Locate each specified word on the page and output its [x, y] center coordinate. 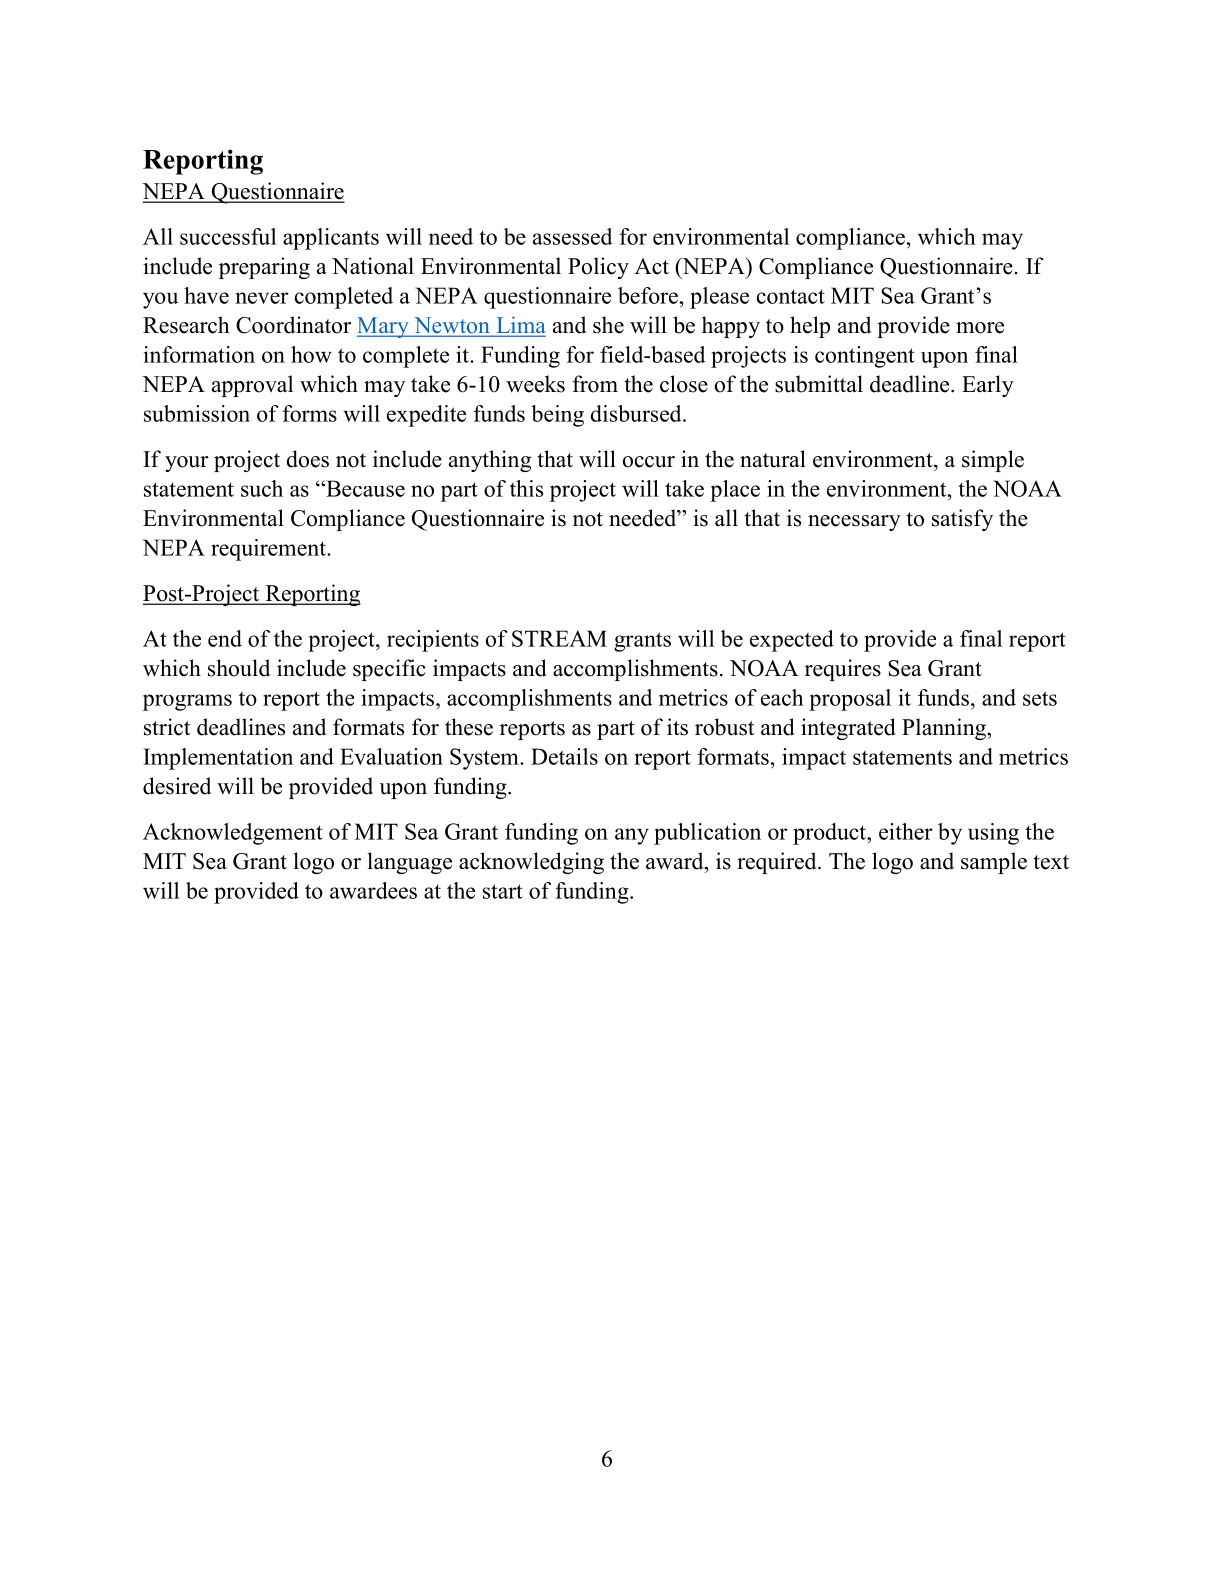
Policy [598, 268]
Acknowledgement [233, 834]
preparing [264, 268]
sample [994, 863]
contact [791, 296]
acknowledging [531, 863]
